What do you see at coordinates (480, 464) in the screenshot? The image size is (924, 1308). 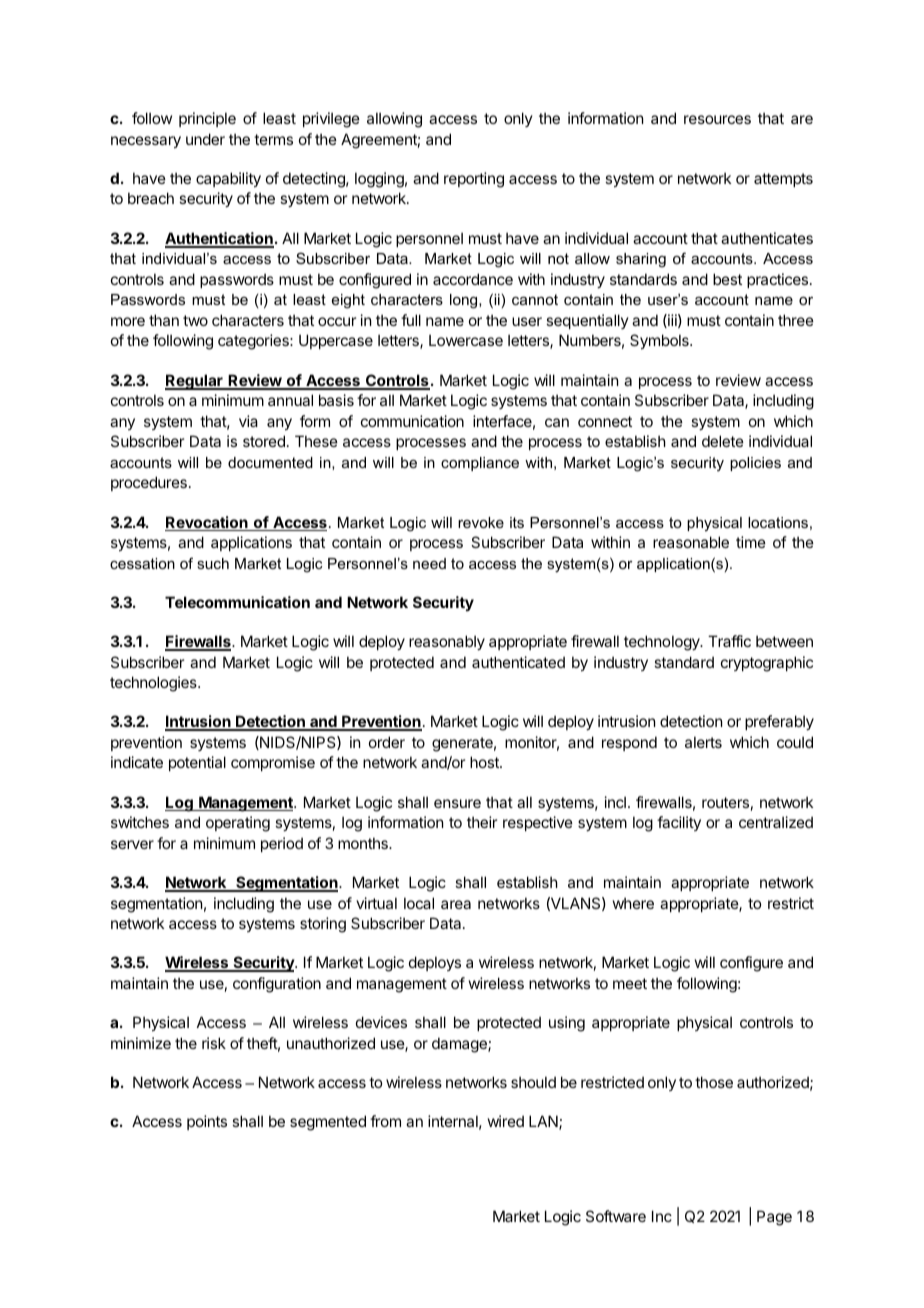 I see `compliance` at bounding box center [480, 464].
